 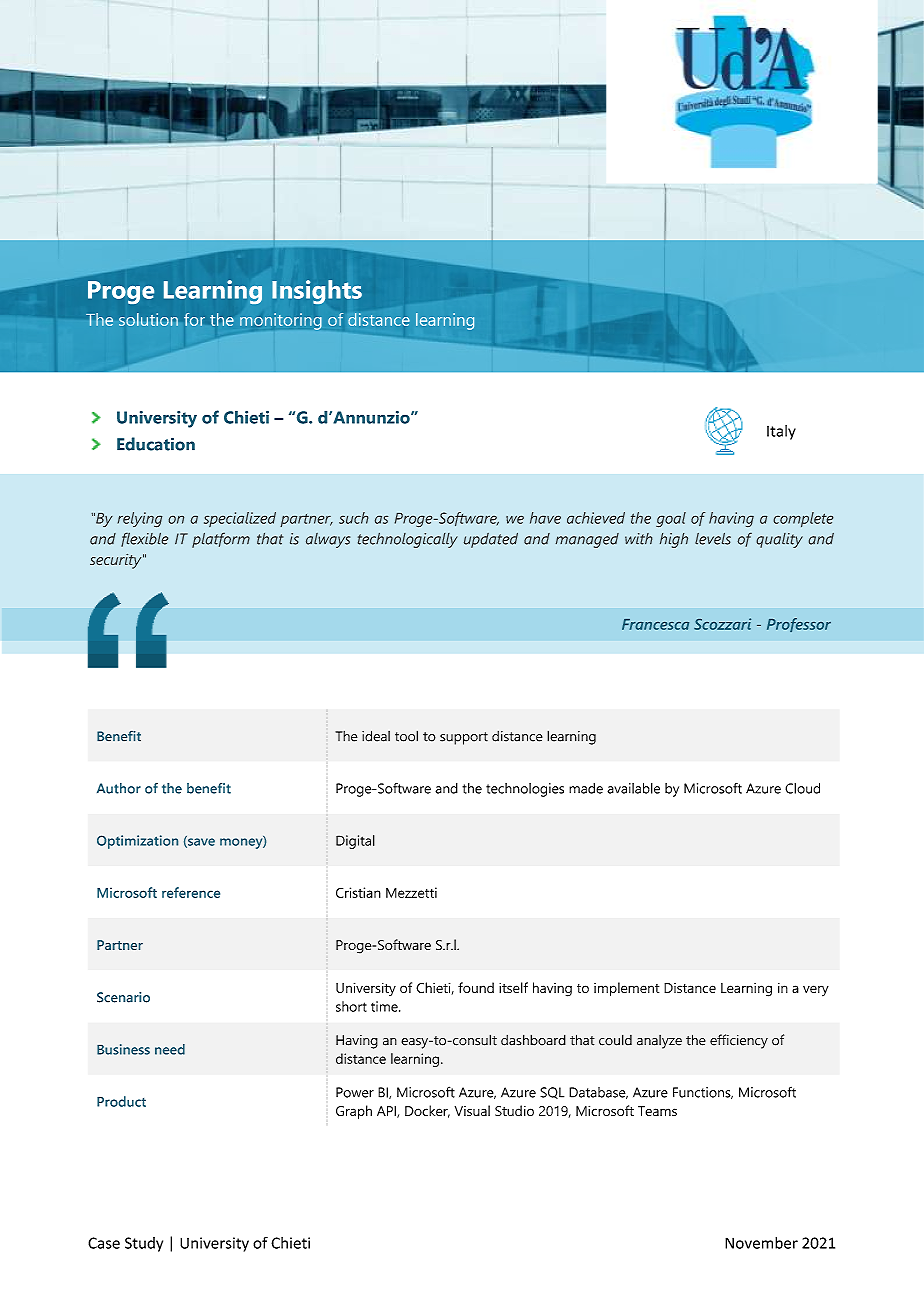 I want to click on Docker, so click(x=427, y=1111).
